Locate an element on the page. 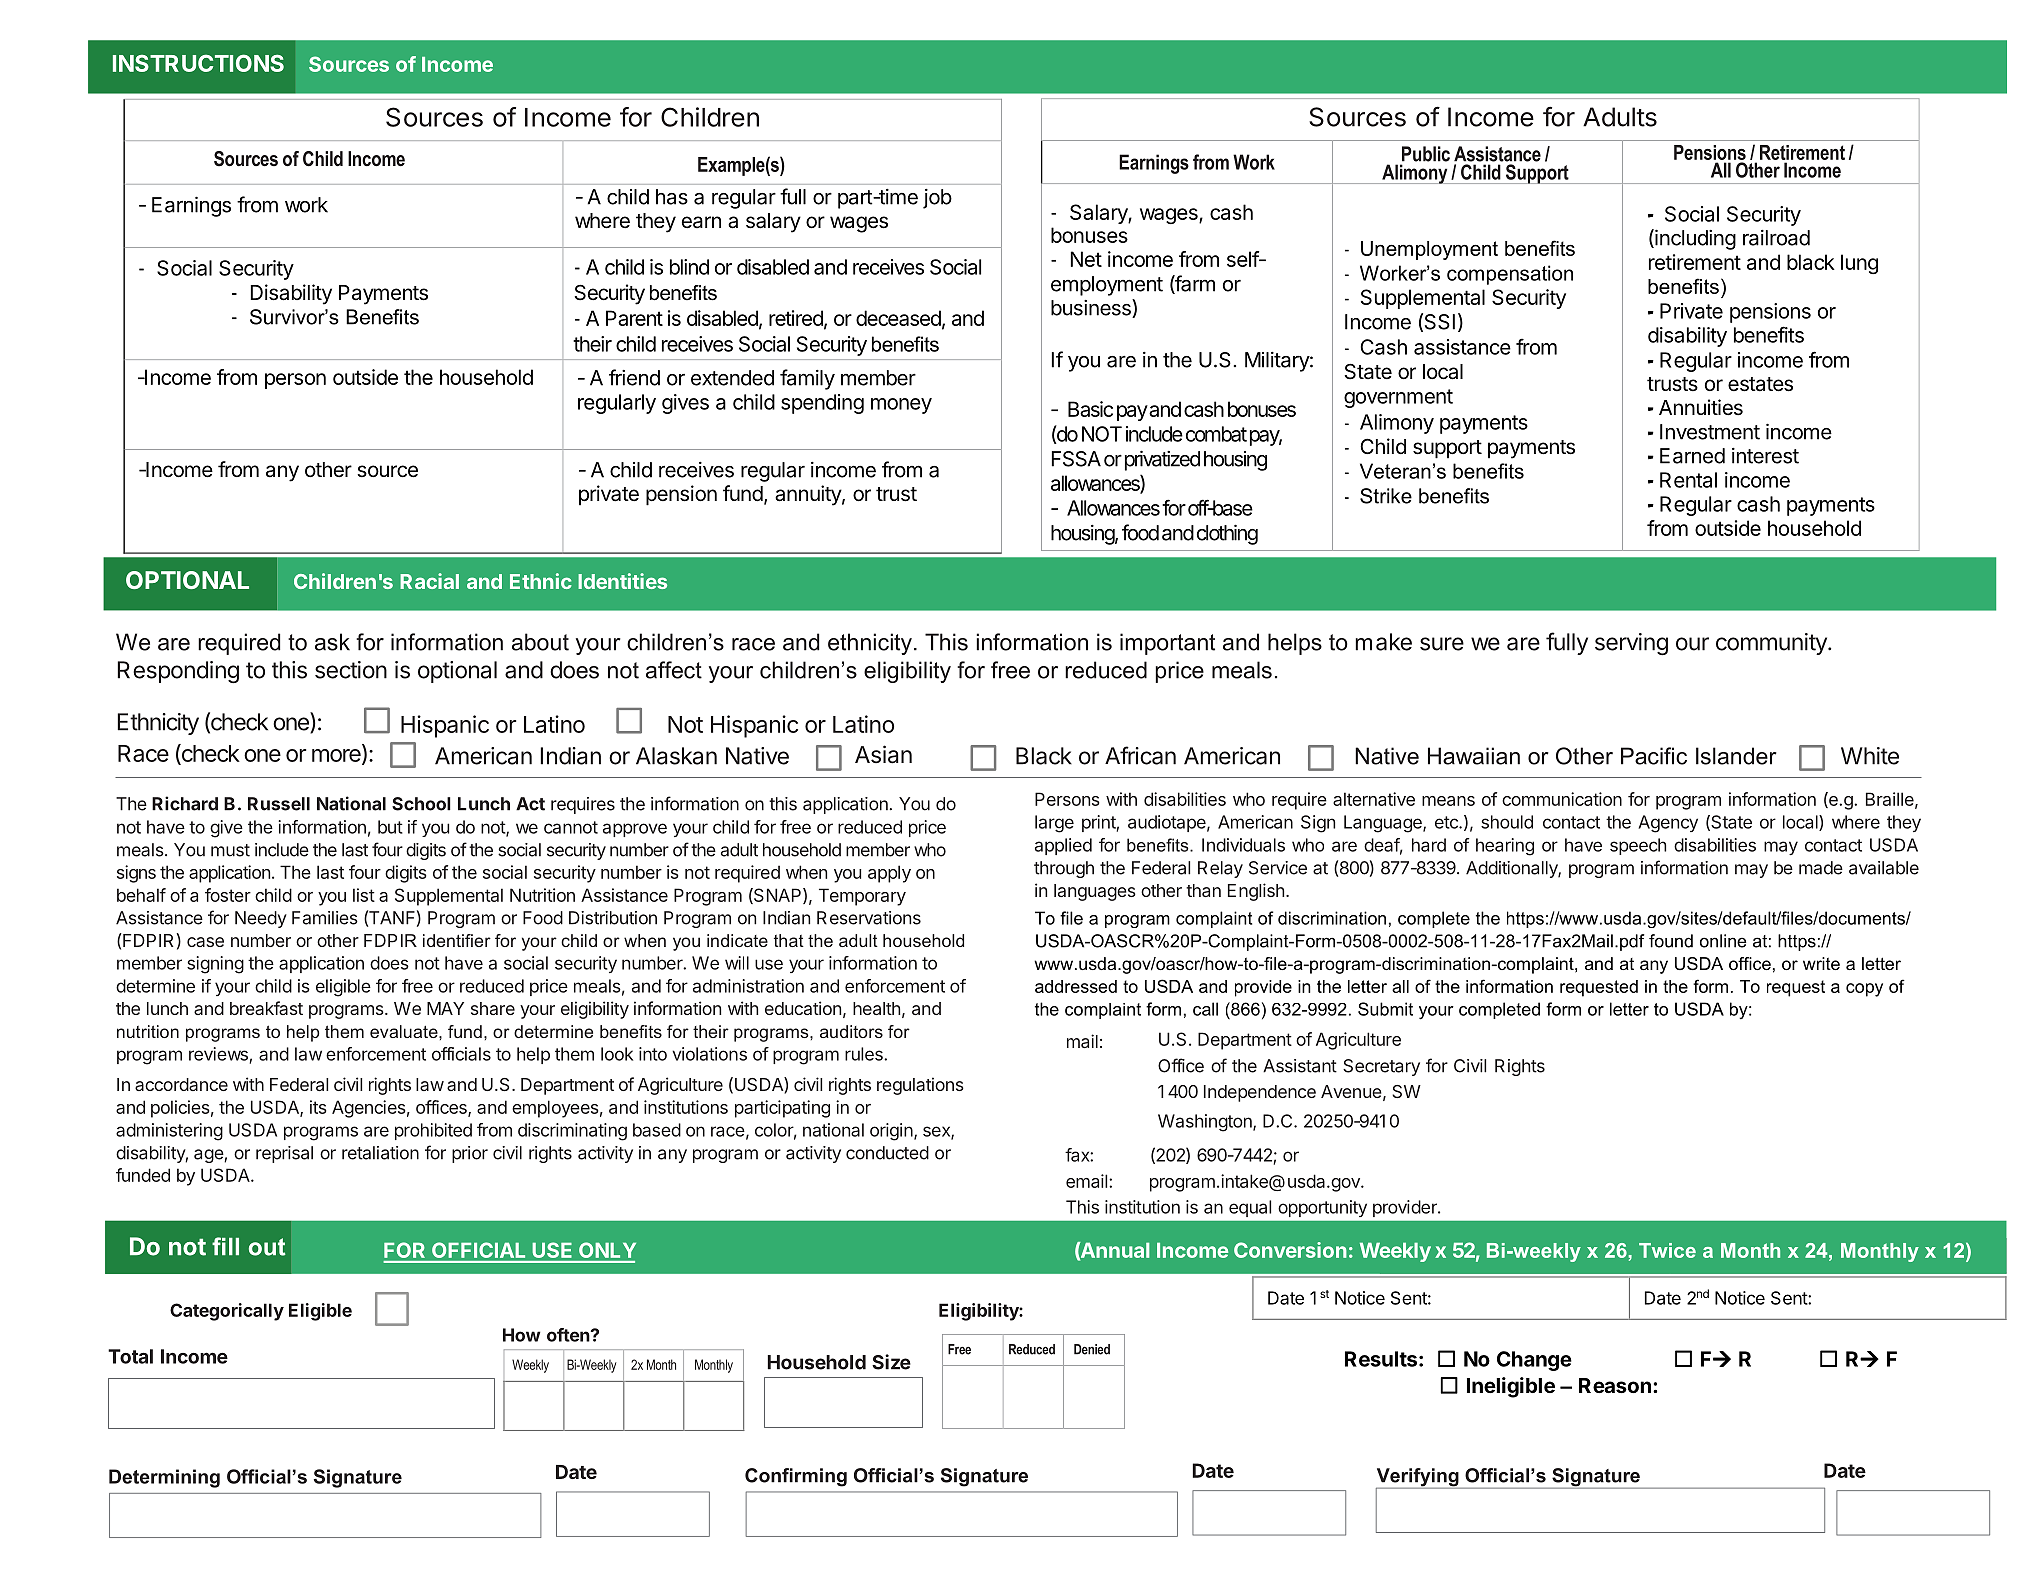 The image size is (2038, 1575). INSTRUCTIONS is located at coordinates (198, 63).
